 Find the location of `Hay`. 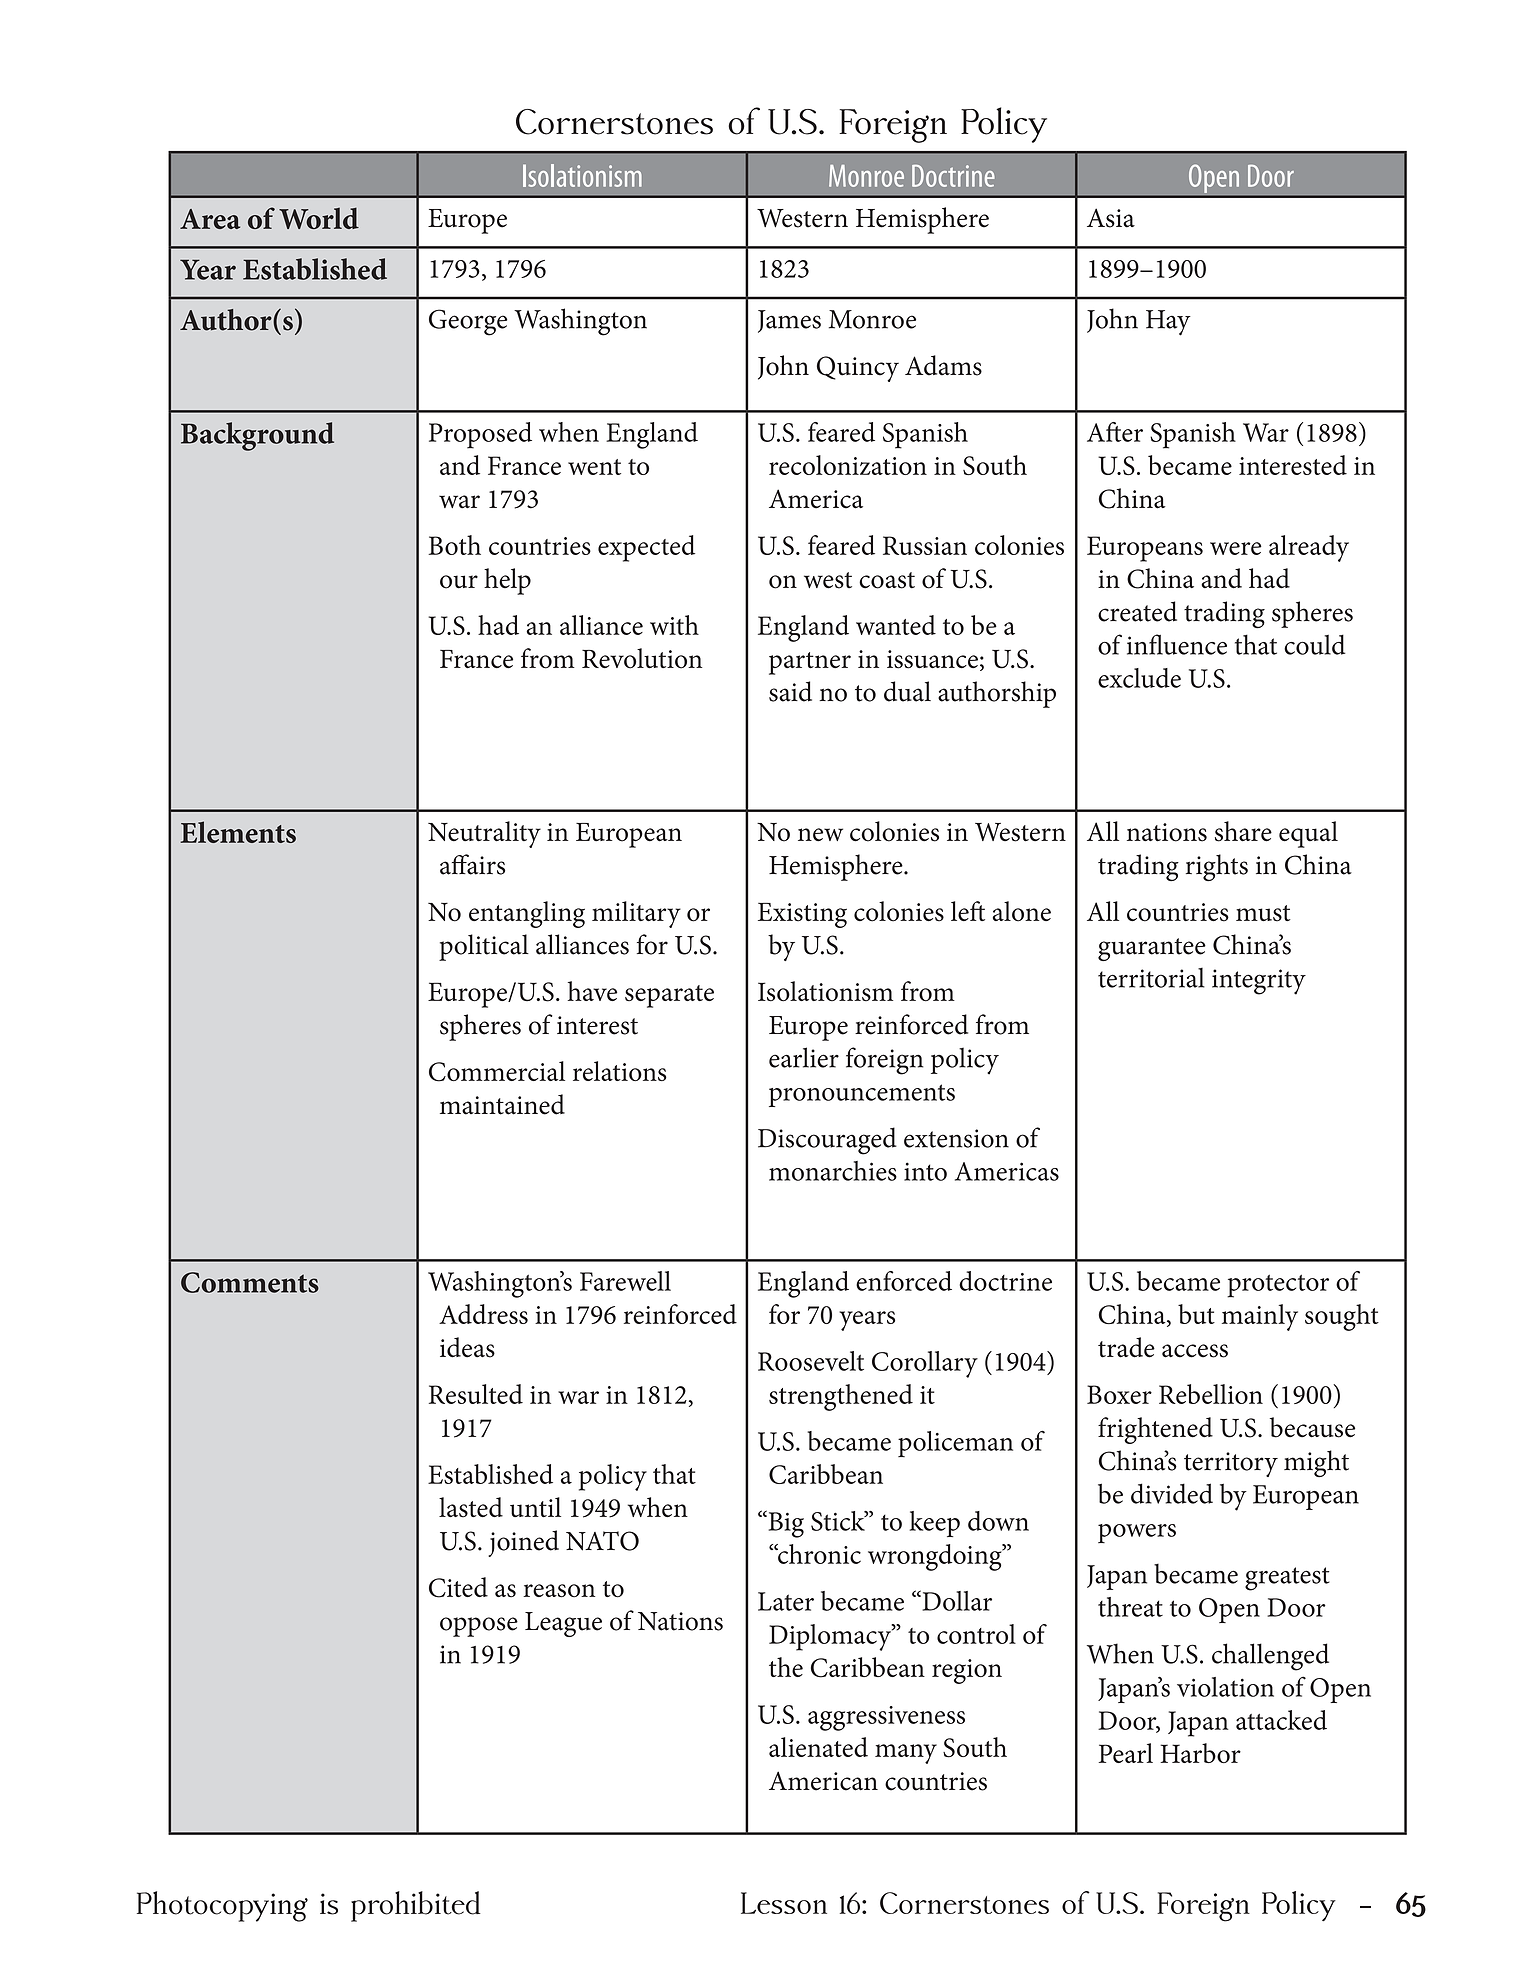

Hay is located at coordinates (1168, 323).
